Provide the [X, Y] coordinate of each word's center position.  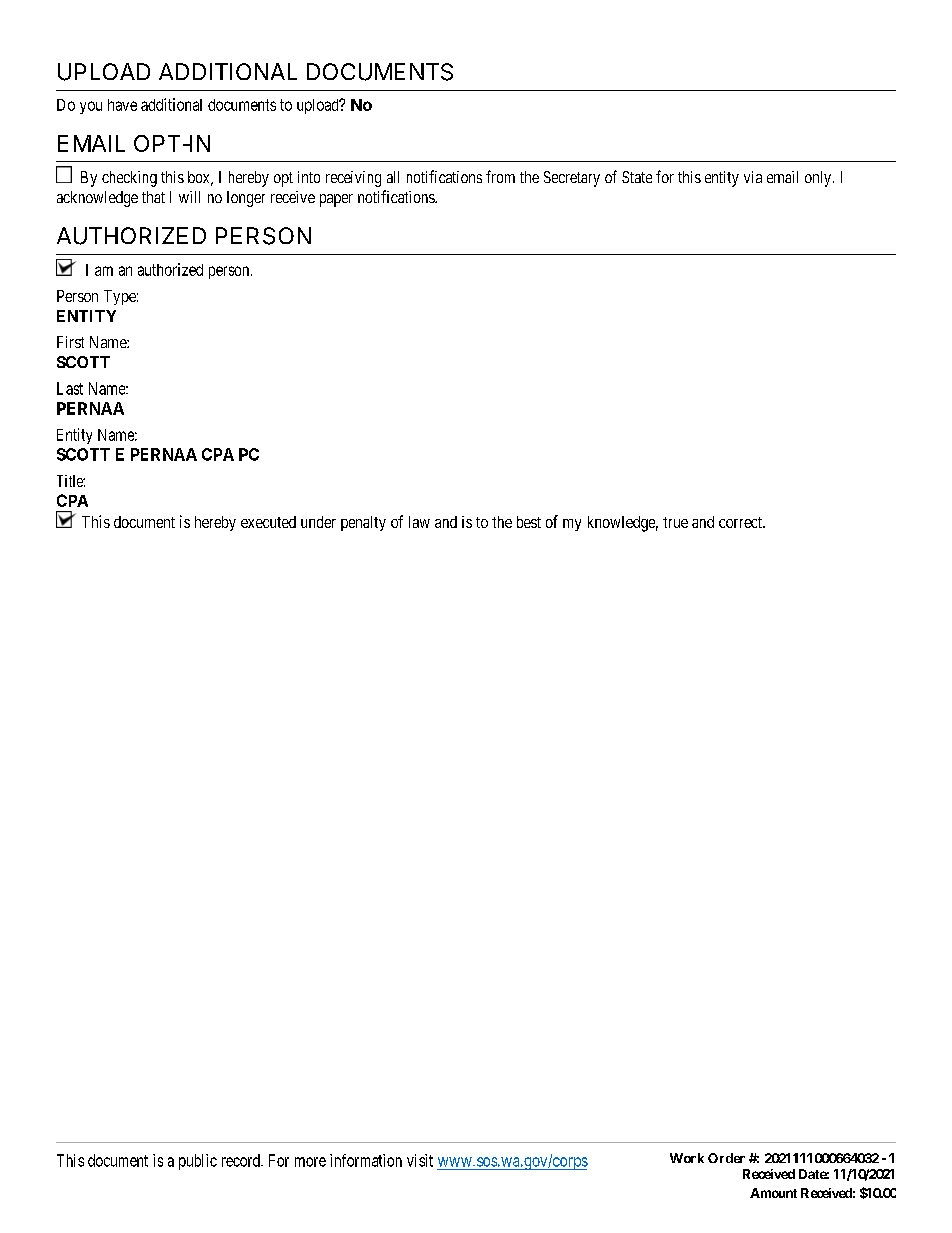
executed [268, 522]
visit [420, 1160]
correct [741, 522]
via [753, 177]
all [393, 177]
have [122, 105]
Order [726, 1158]
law [419, 522]
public [198, 1162]
